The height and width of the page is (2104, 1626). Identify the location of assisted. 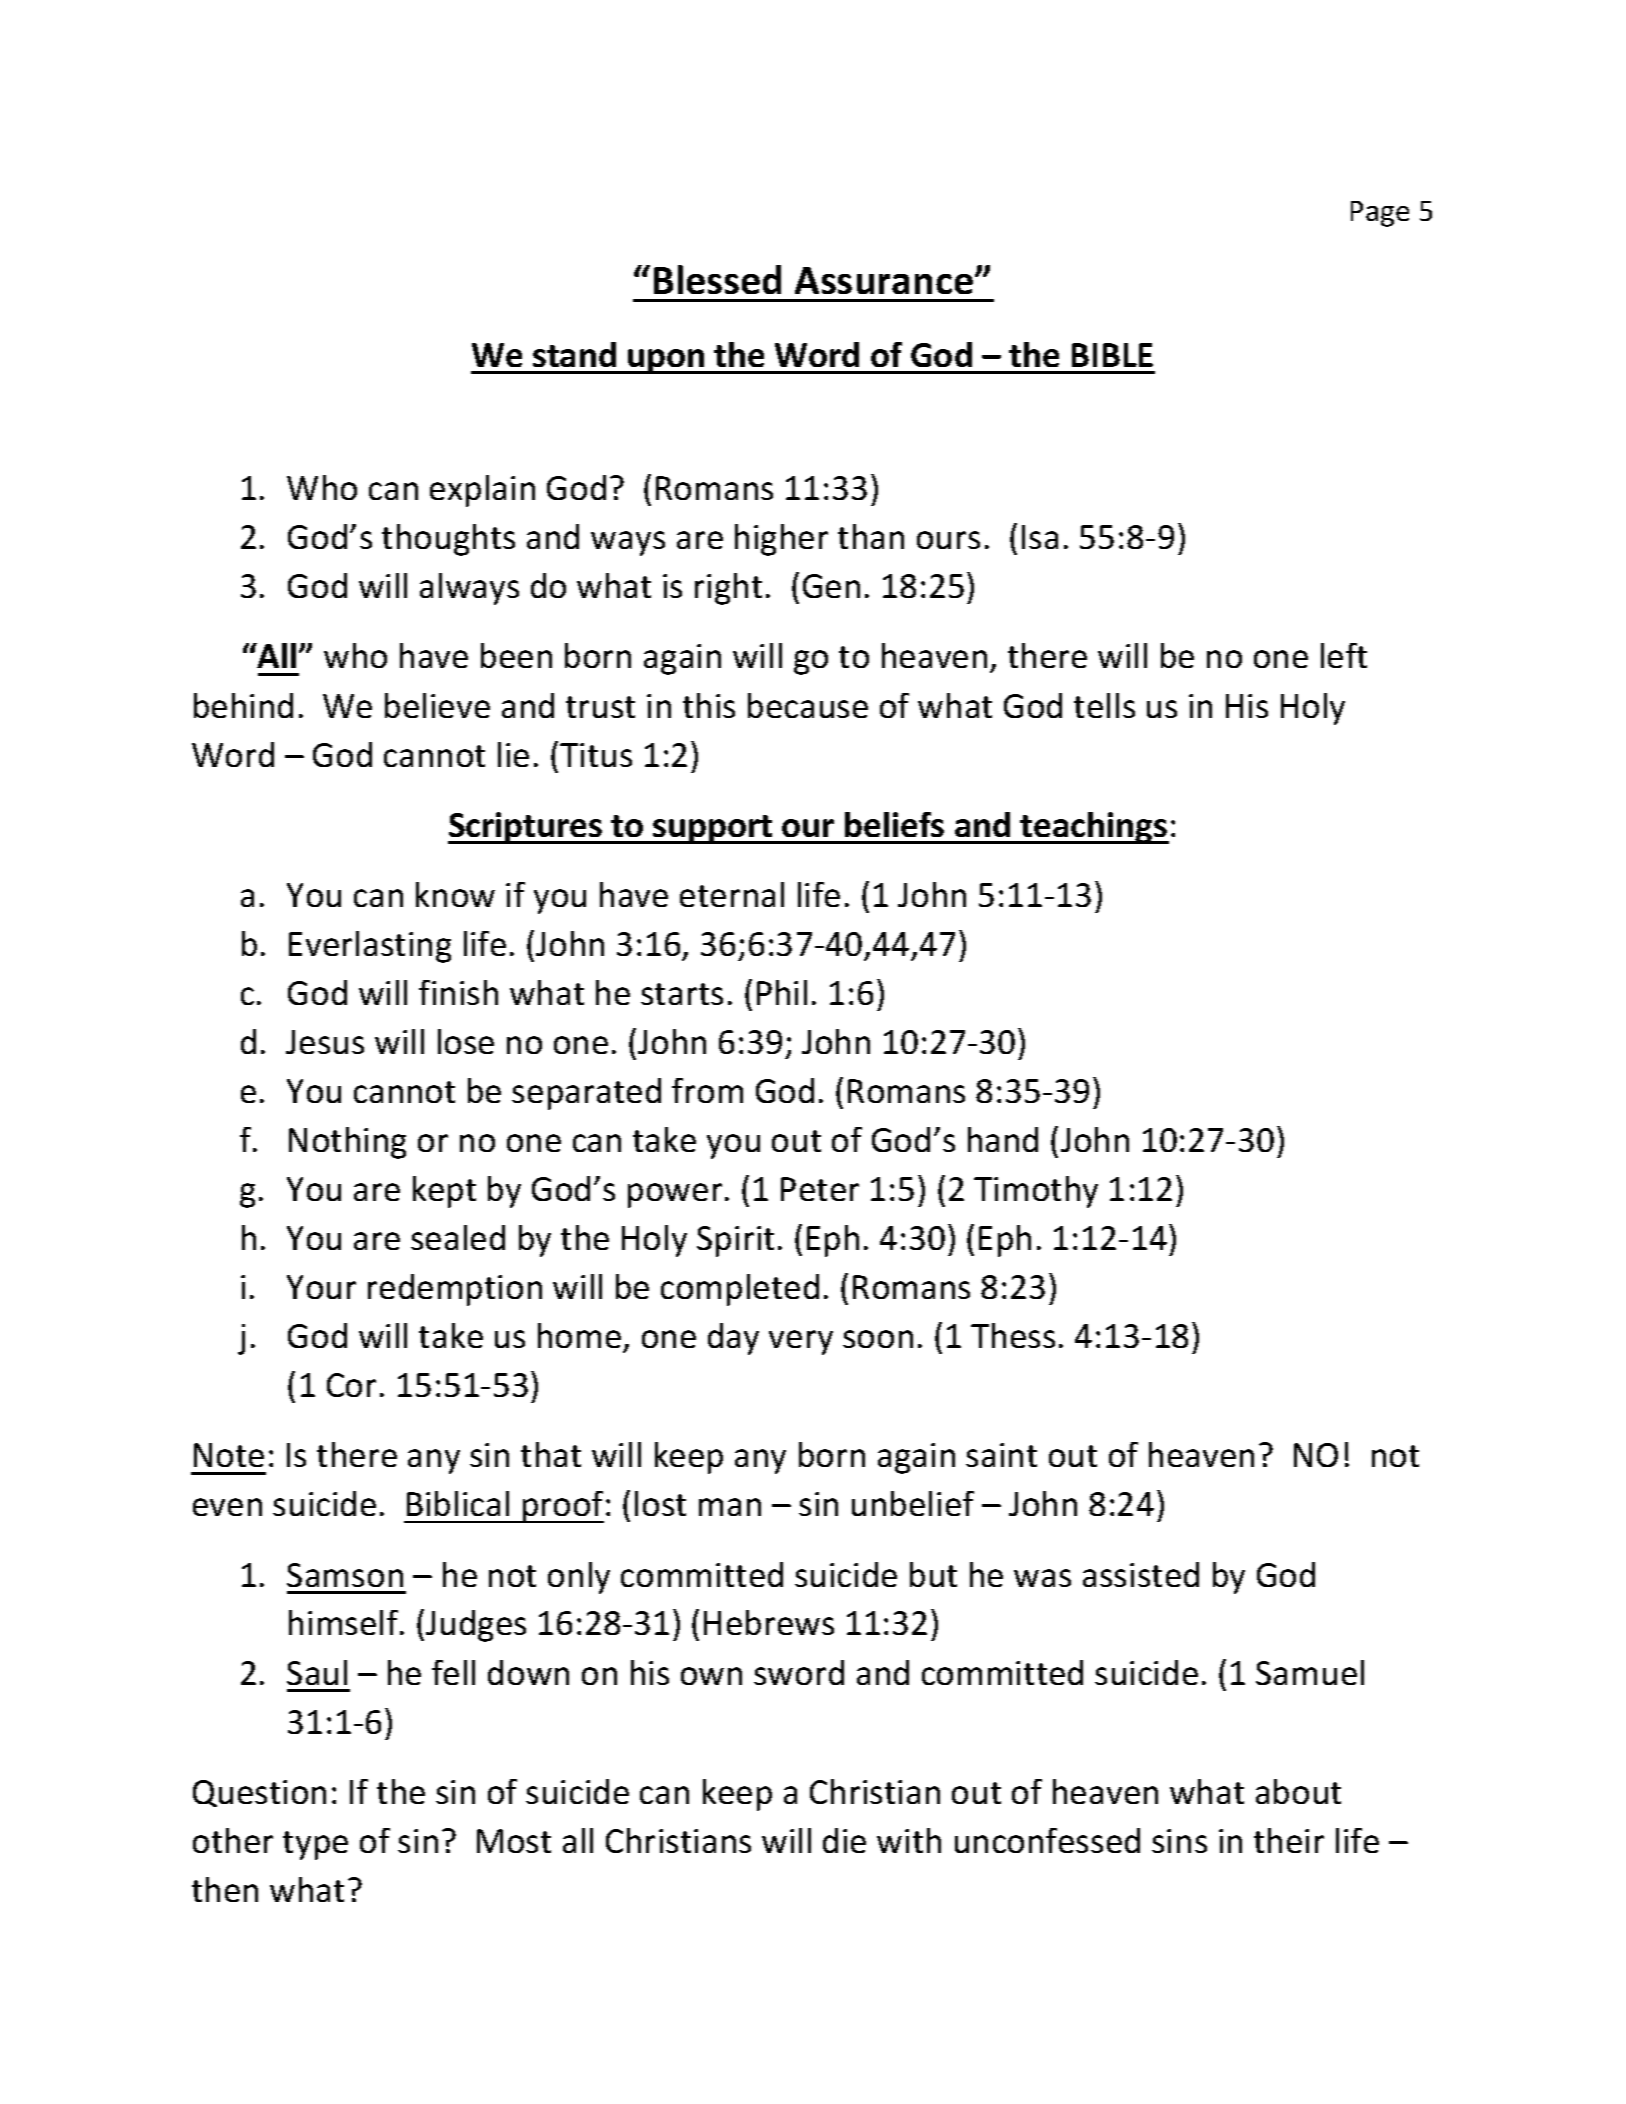
(1141, 1574).
